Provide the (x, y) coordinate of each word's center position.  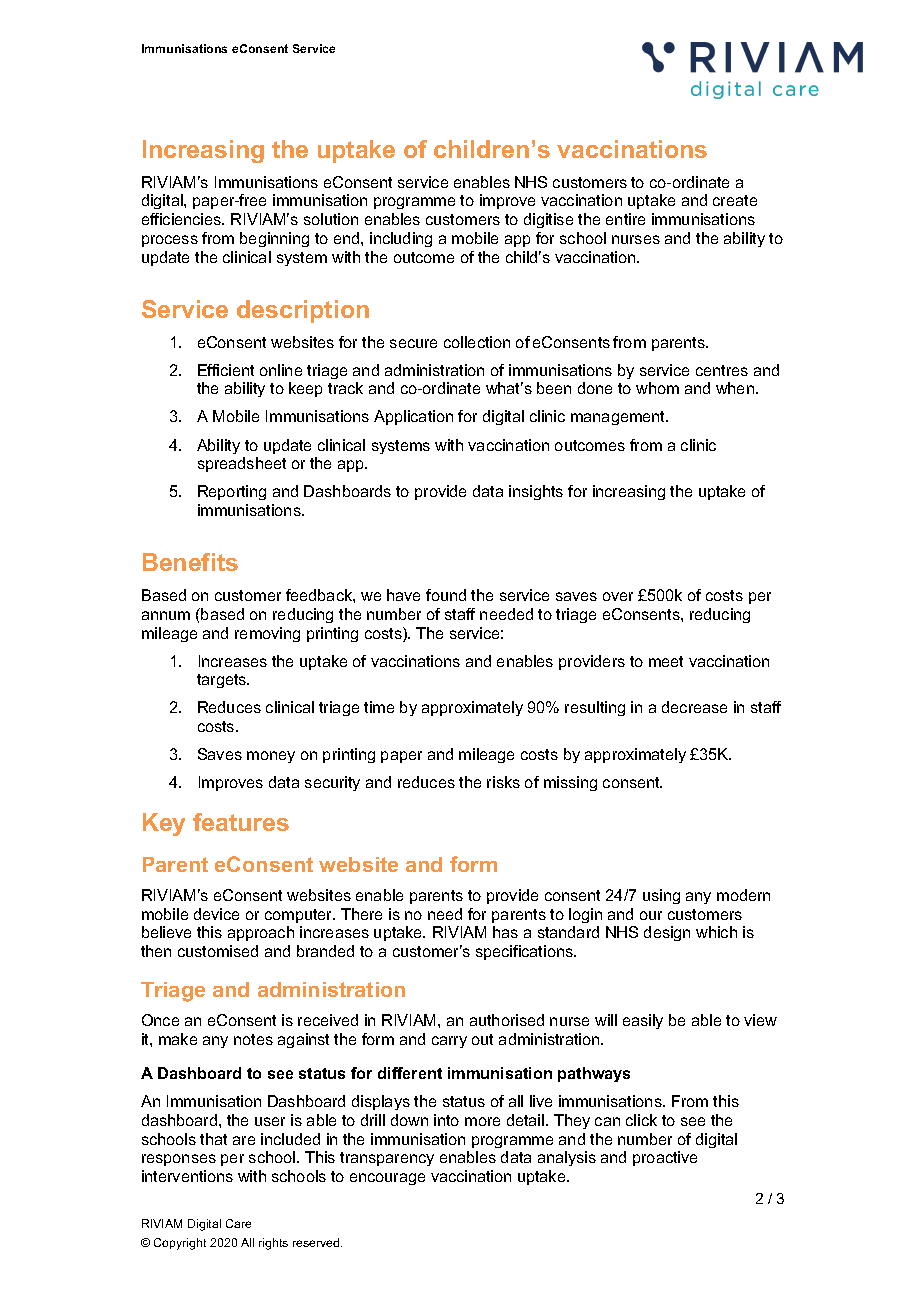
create (735, 200)
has (505, 932)
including (401, 239)
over (618, 596)
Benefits (190, 562)
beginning (274, 239)
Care (238, 1223)
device (216, 914)
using (661, 896)
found (446, 595)
